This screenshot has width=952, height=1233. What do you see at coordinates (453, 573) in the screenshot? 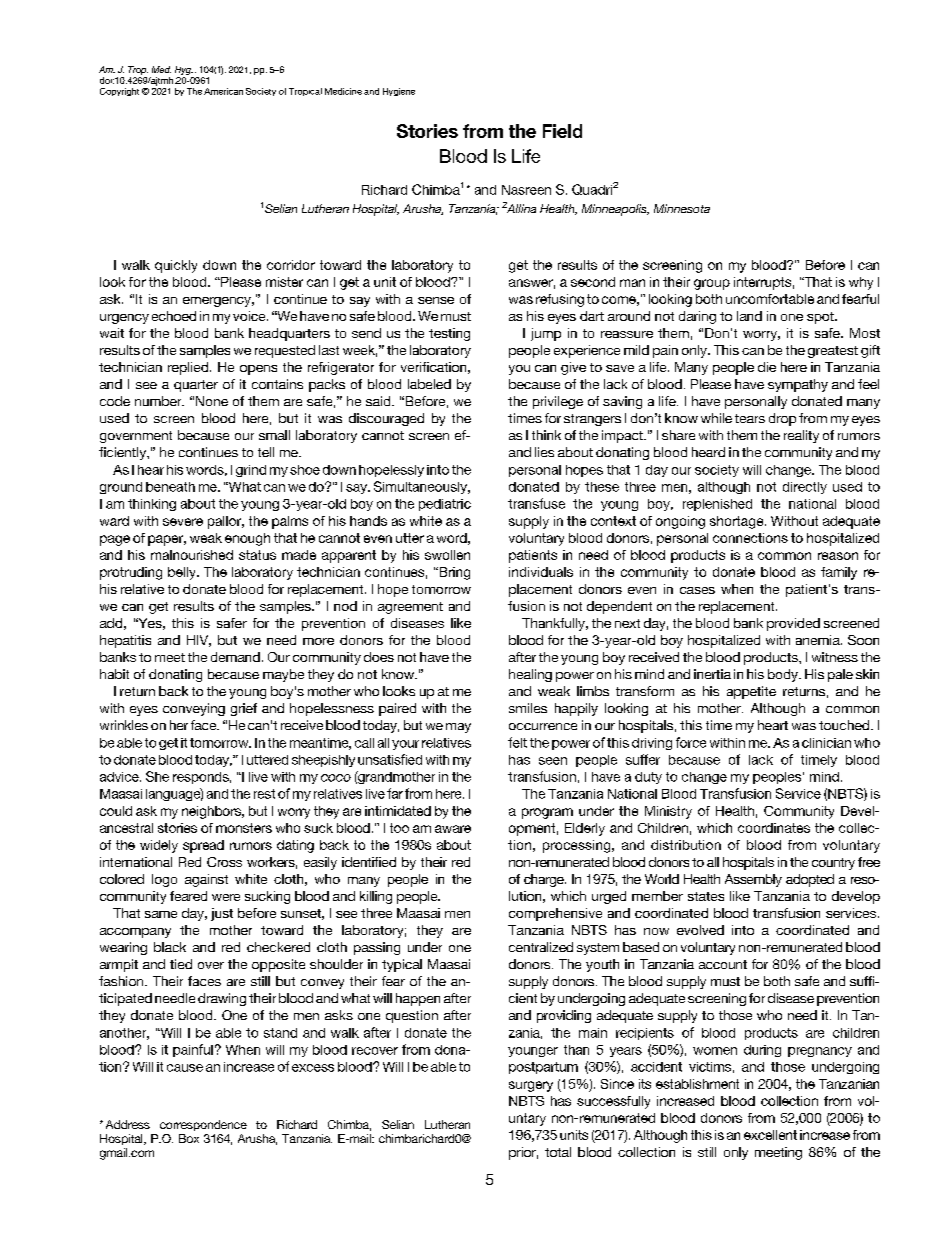
I see `Bring` at bounding box center [453, 573].
